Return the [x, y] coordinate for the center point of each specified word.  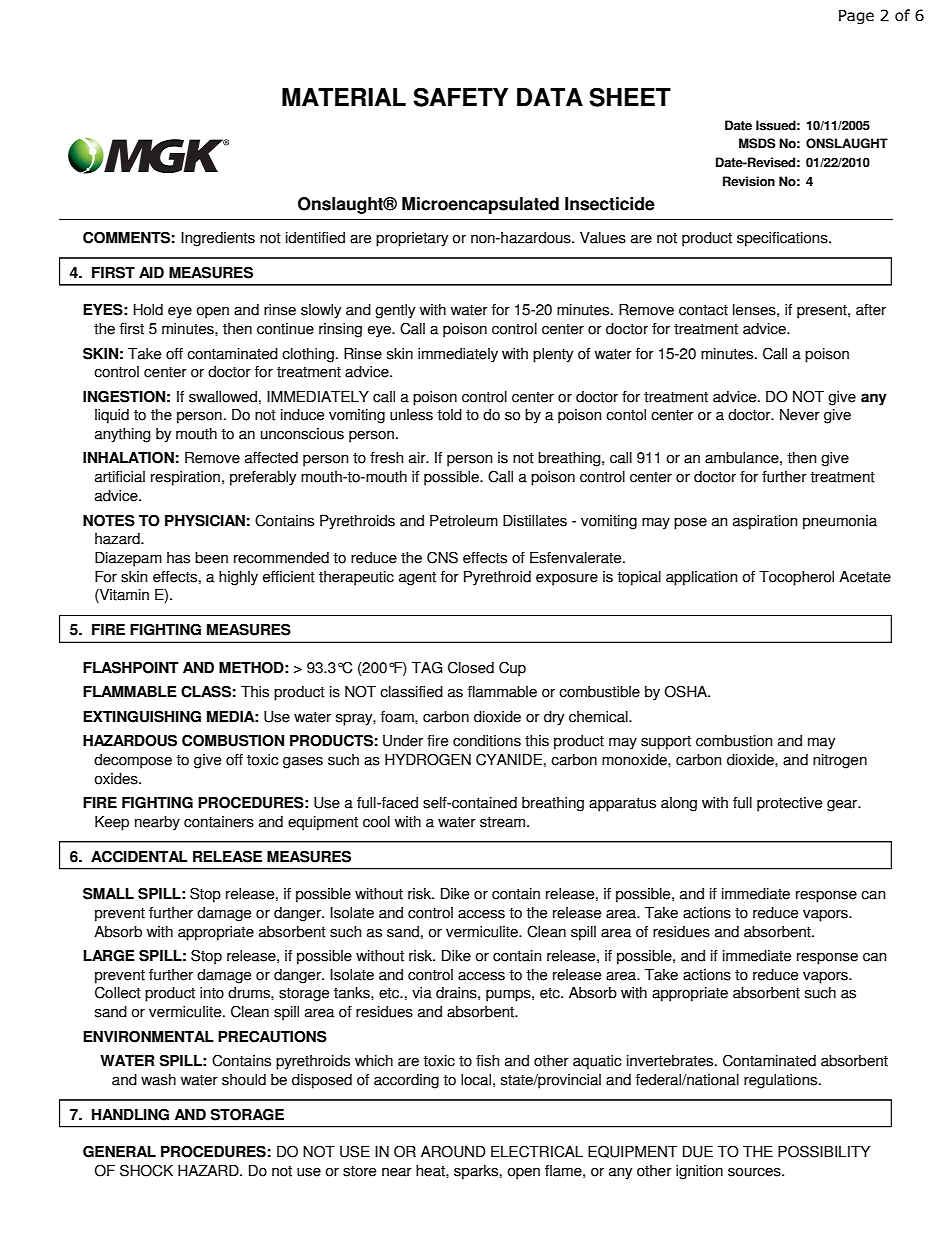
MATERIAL [344, 97]
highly [238, 578]
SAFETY [460, 97]
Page [856, 17]
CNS [442, 557]
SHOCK [146, 1170]
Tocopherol [796, 578]
